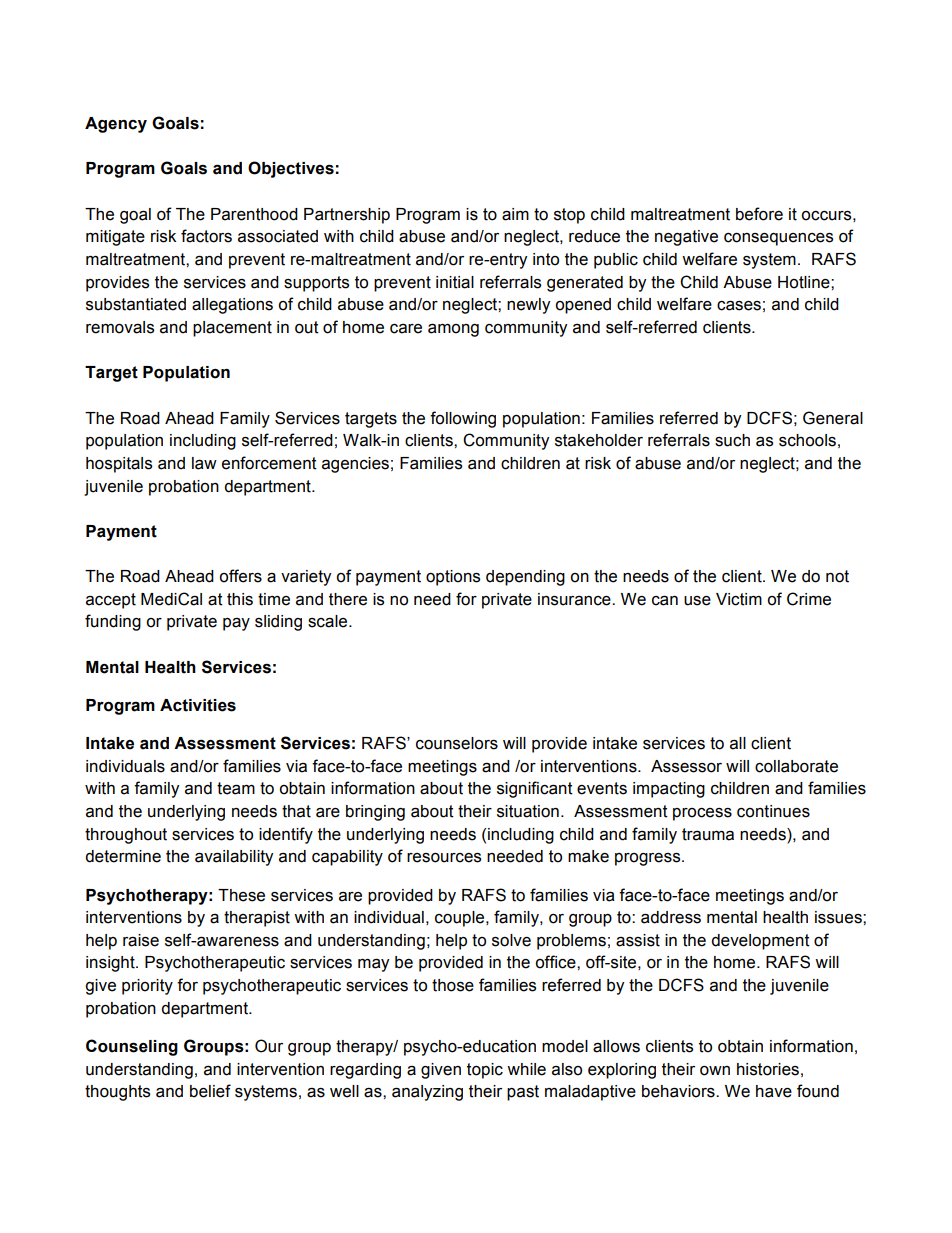 This screenshot has width=952, height=1233. Describe the element at coordinates (773, 811) in the screenshot. I see `continues` at that location.
